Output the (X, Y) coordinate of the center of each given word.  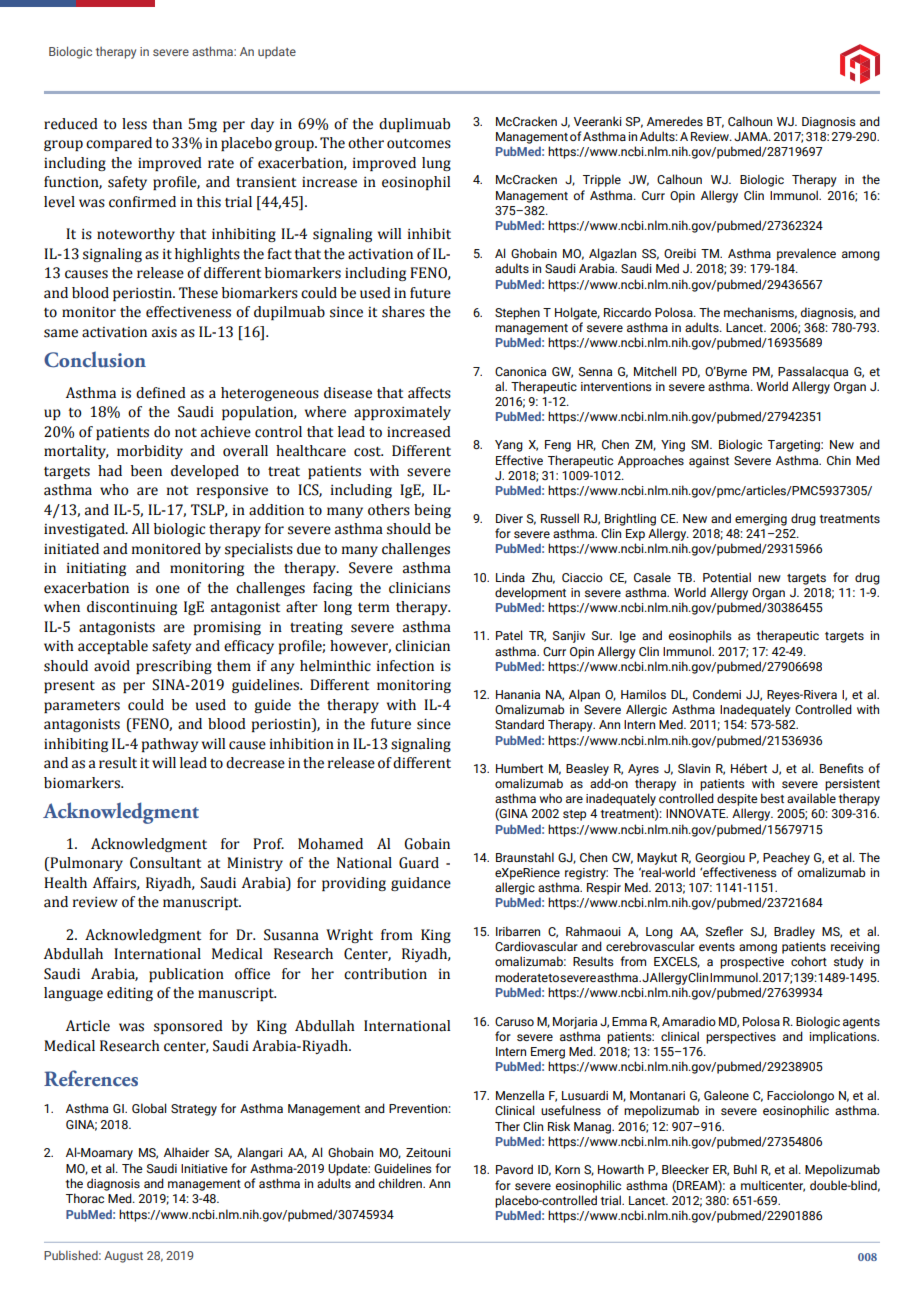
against (709, 462)
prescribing (174, 667)
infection (405, 666)
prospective (752, 963)
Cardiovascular (536, 946)
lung (436, 164)
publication (186, 975)
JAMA (752, 136)
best (772, 798)
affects (429, 393)
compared (119, 144)
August (123, 1257)
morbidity (150, 452)
